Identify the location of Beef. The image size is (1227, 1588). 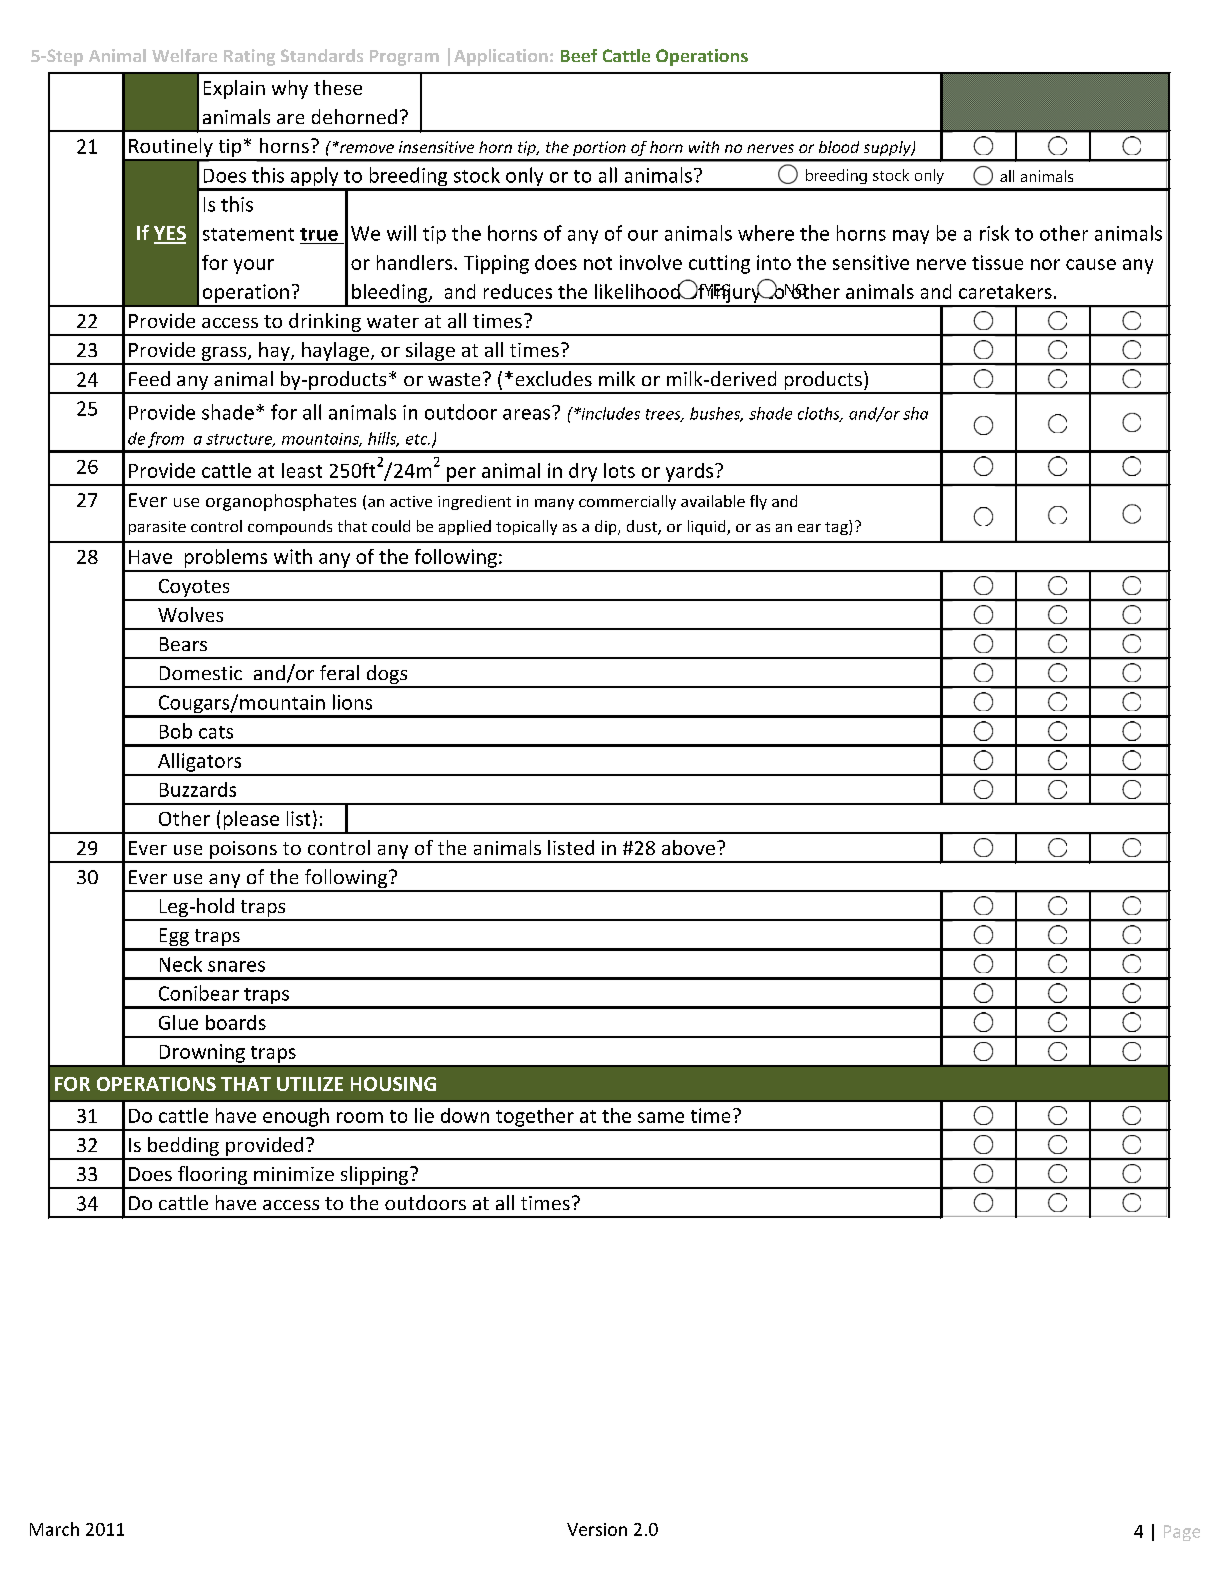
(579, 55).
